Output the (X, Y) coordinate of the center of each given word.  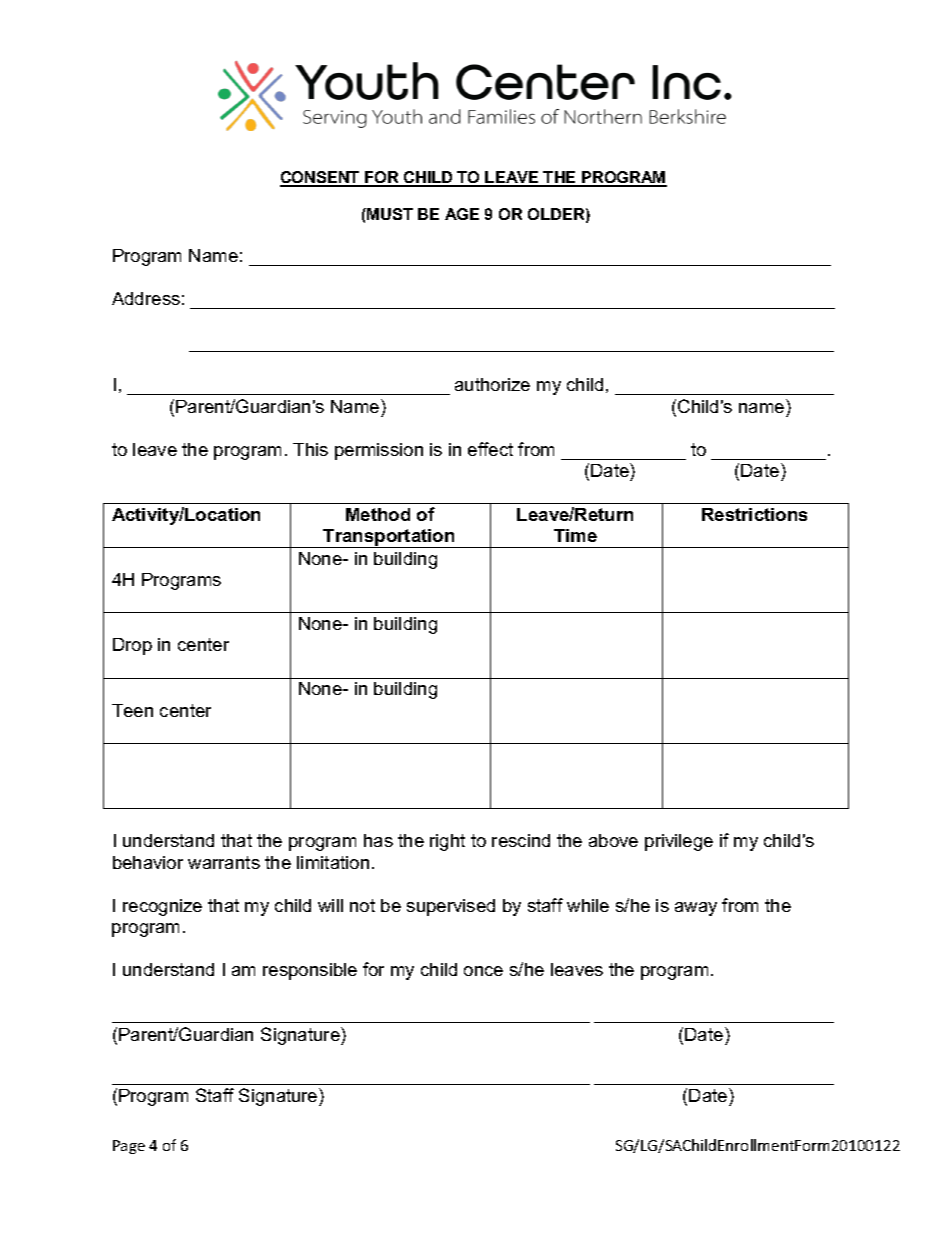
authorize (492, 384)
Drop (132, 646)
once (483, 971)
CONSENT (321, 178)
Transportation (389, 538)
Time (575, 535)
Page (129, 1147)
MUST (389, 214)
